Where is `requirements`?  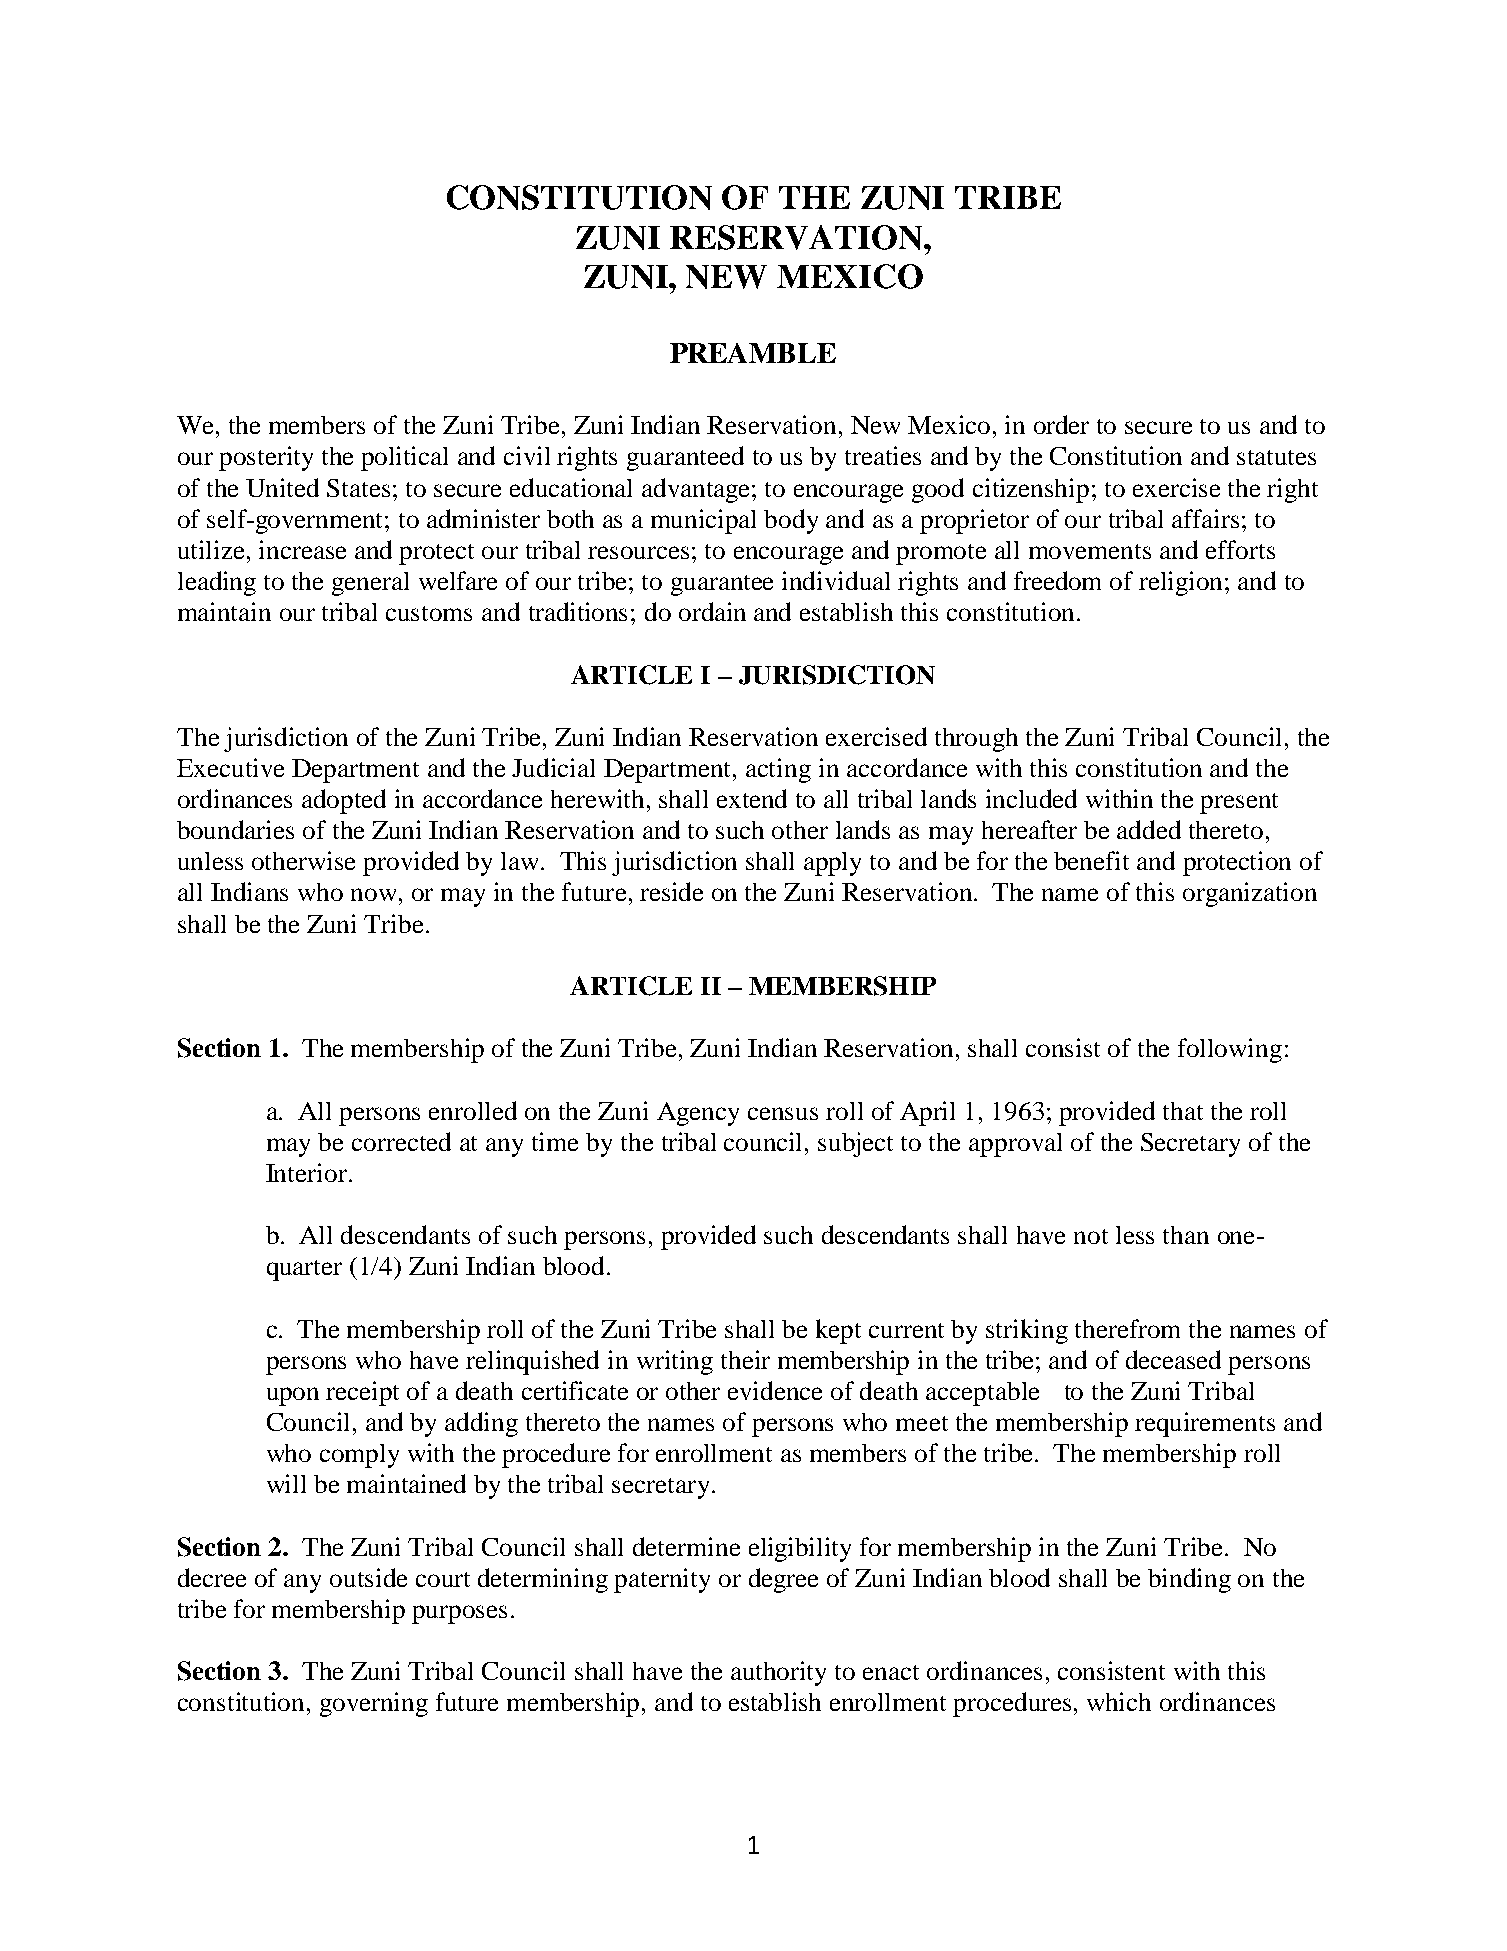 requirements is located at coordinates (1205, 1424).
